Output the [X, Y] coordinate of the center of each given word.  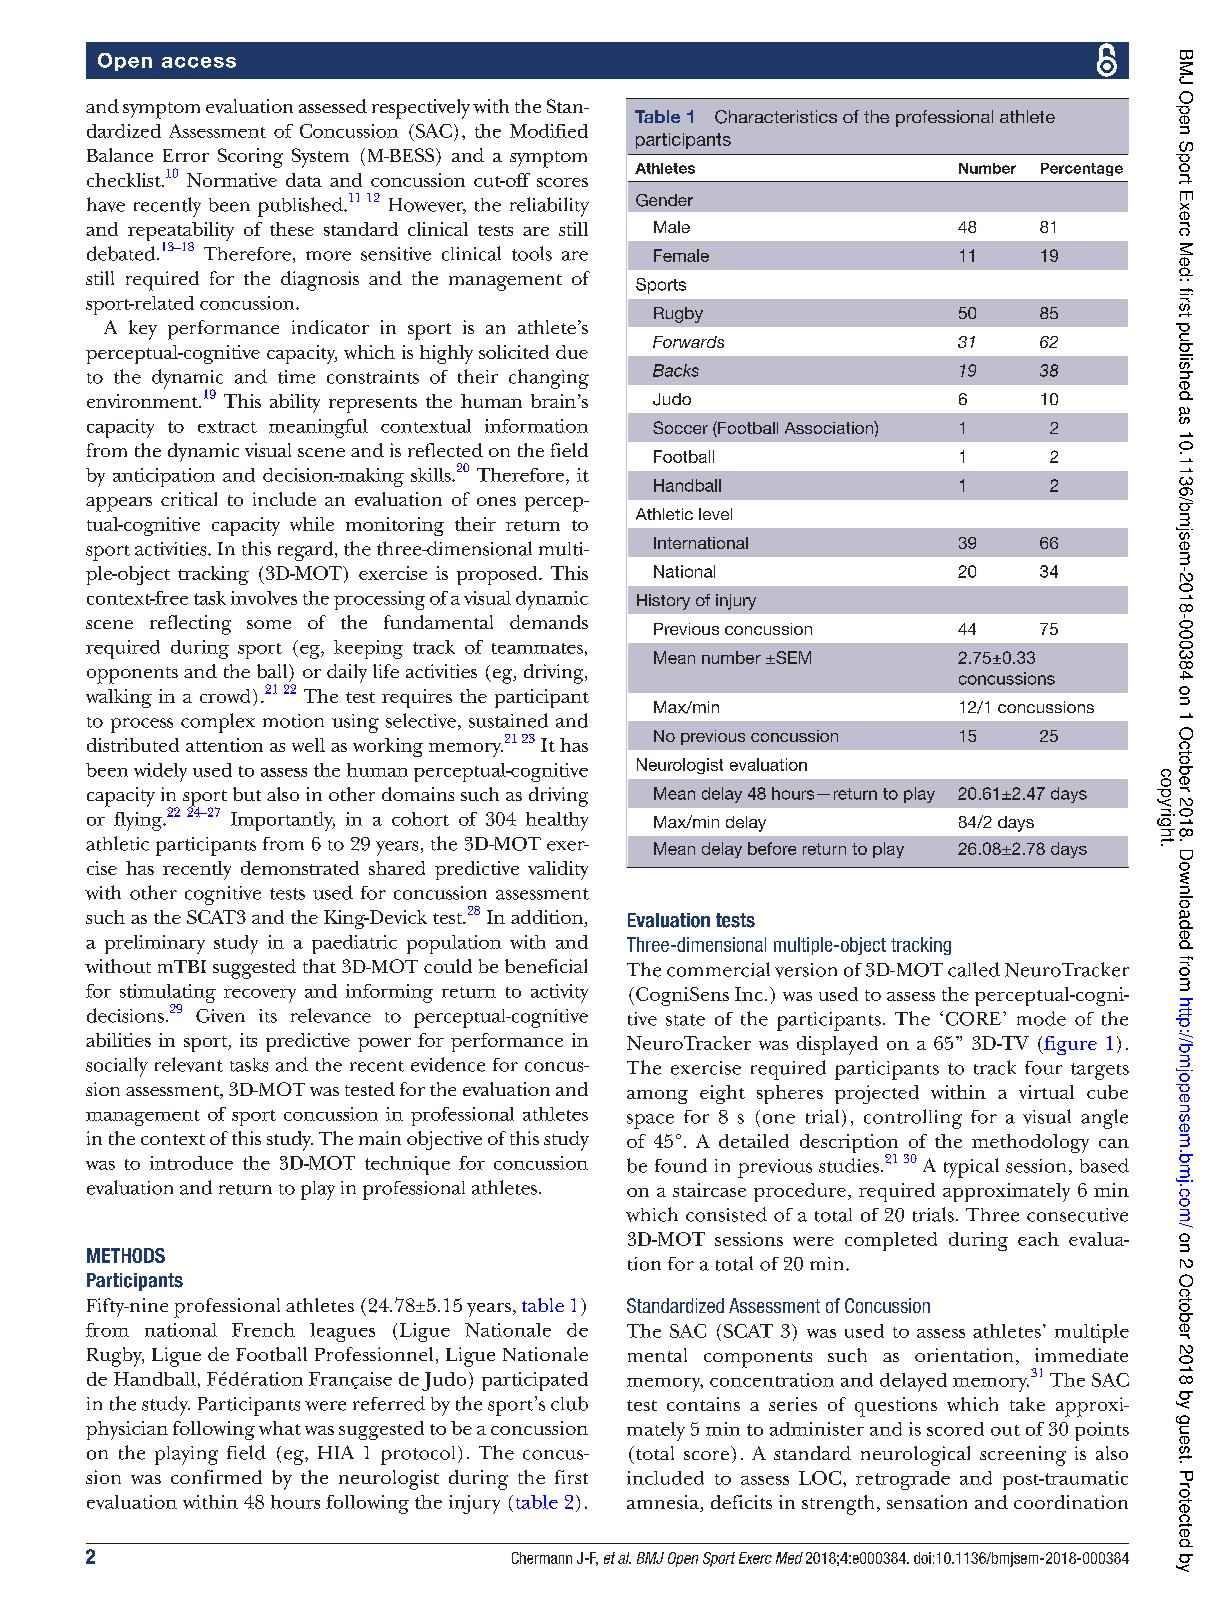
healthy [557, 821]
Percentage [1082, 169]
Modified [549, 131]
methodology [1030, 1143]
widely [160, 772]
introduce [191, 1163]
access [199, 62]
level [715, 514]
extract [227, 427]
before [772, 848]
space [650, 1121]
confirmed [216, 1477]
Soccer [680, 427]
